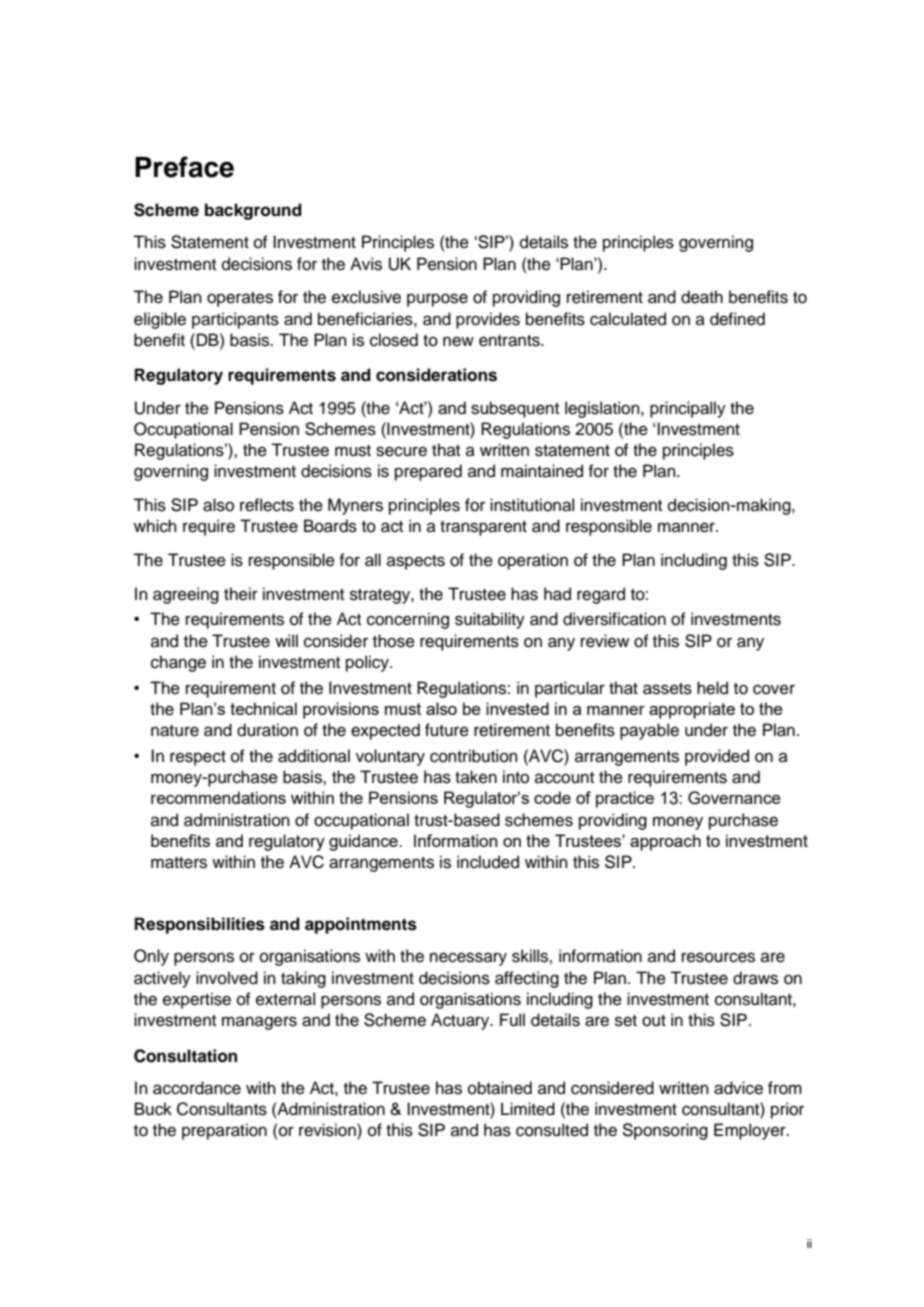 The image size is (924, 1307). Describe the element at coordinates (702, 297) in the screenshot. I see `death` at that location.
